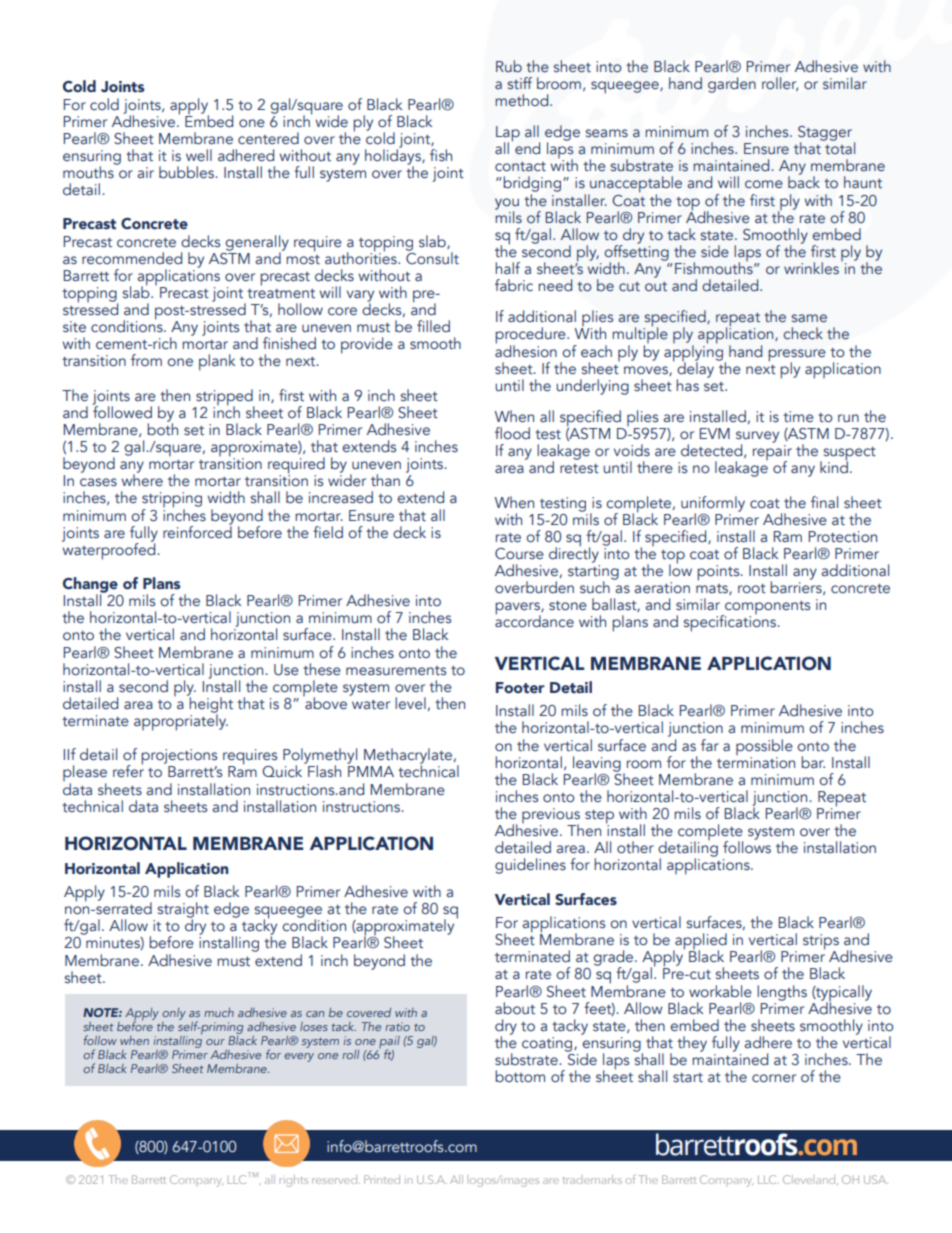 Image resolution: width=952 pixels, height=1233 pixels. What do you see at coordinates (162, 428) in the screenshot?
I see `both` at bounding box center [162, 428].
